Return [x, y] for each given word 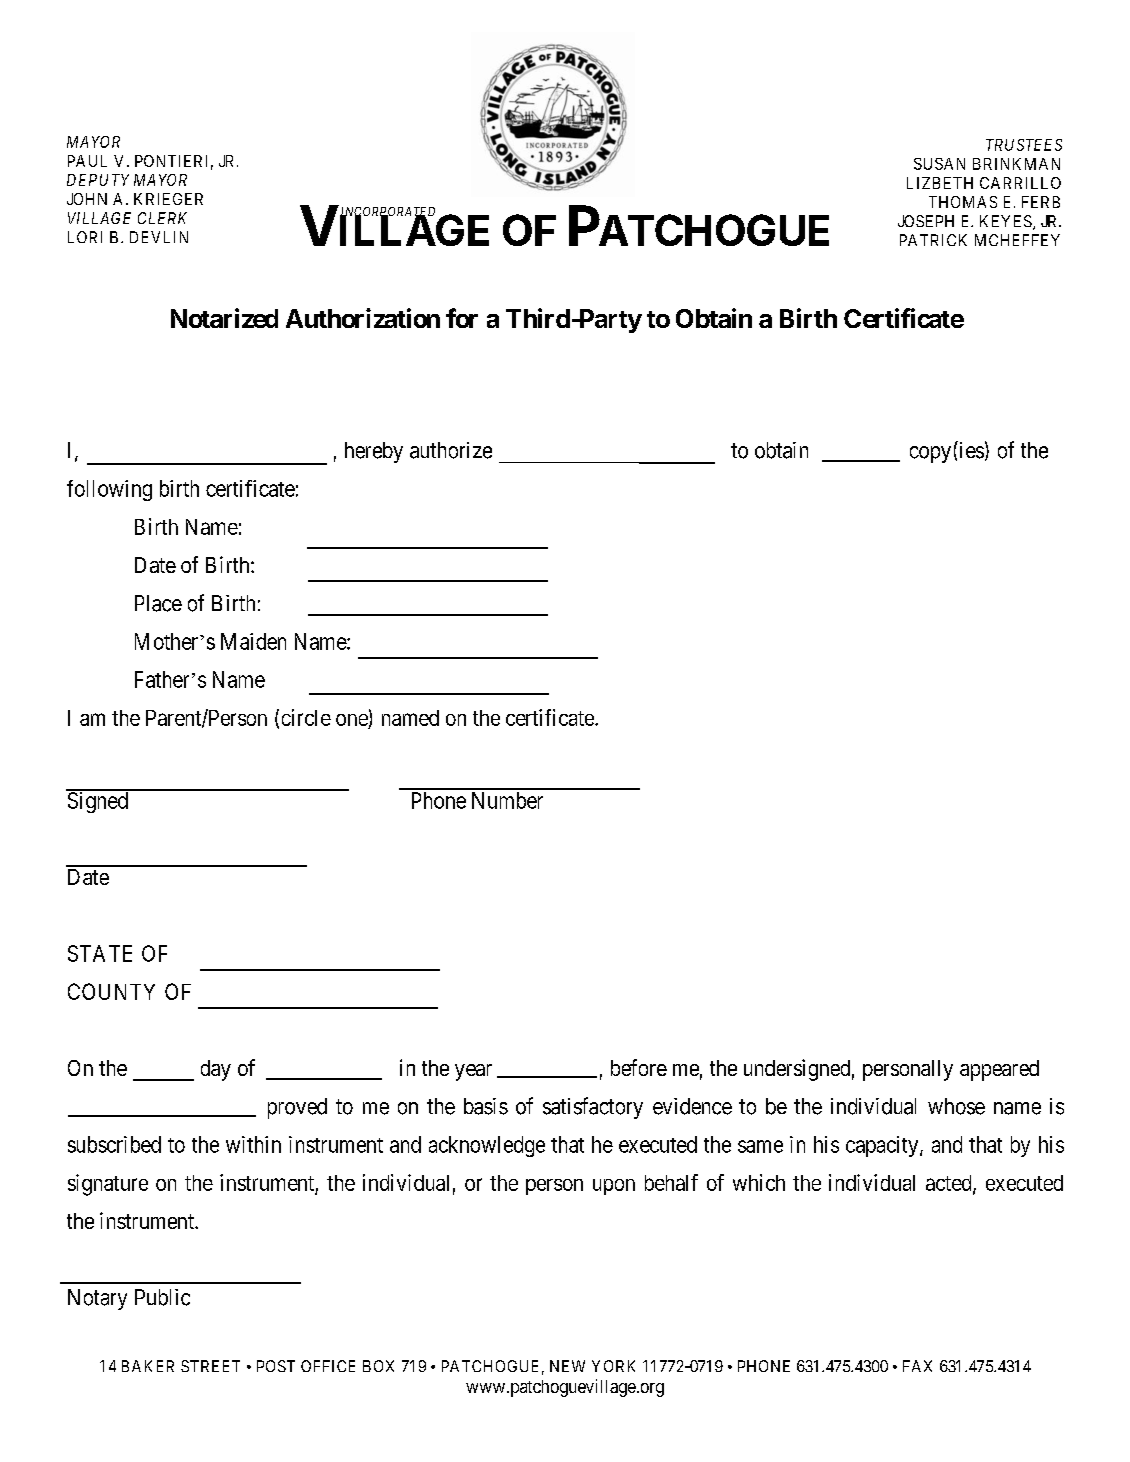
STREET [210, 1366]
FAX [917, 1366]
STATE [100, 953]
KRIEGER [168, 199]
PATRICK [933, 240]
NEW [567, 1366]
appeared [999, 1070]
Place [158, 603]
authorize [451, 450]
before [639, 1067]
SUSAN [939, 164]
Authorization [363, 318]
